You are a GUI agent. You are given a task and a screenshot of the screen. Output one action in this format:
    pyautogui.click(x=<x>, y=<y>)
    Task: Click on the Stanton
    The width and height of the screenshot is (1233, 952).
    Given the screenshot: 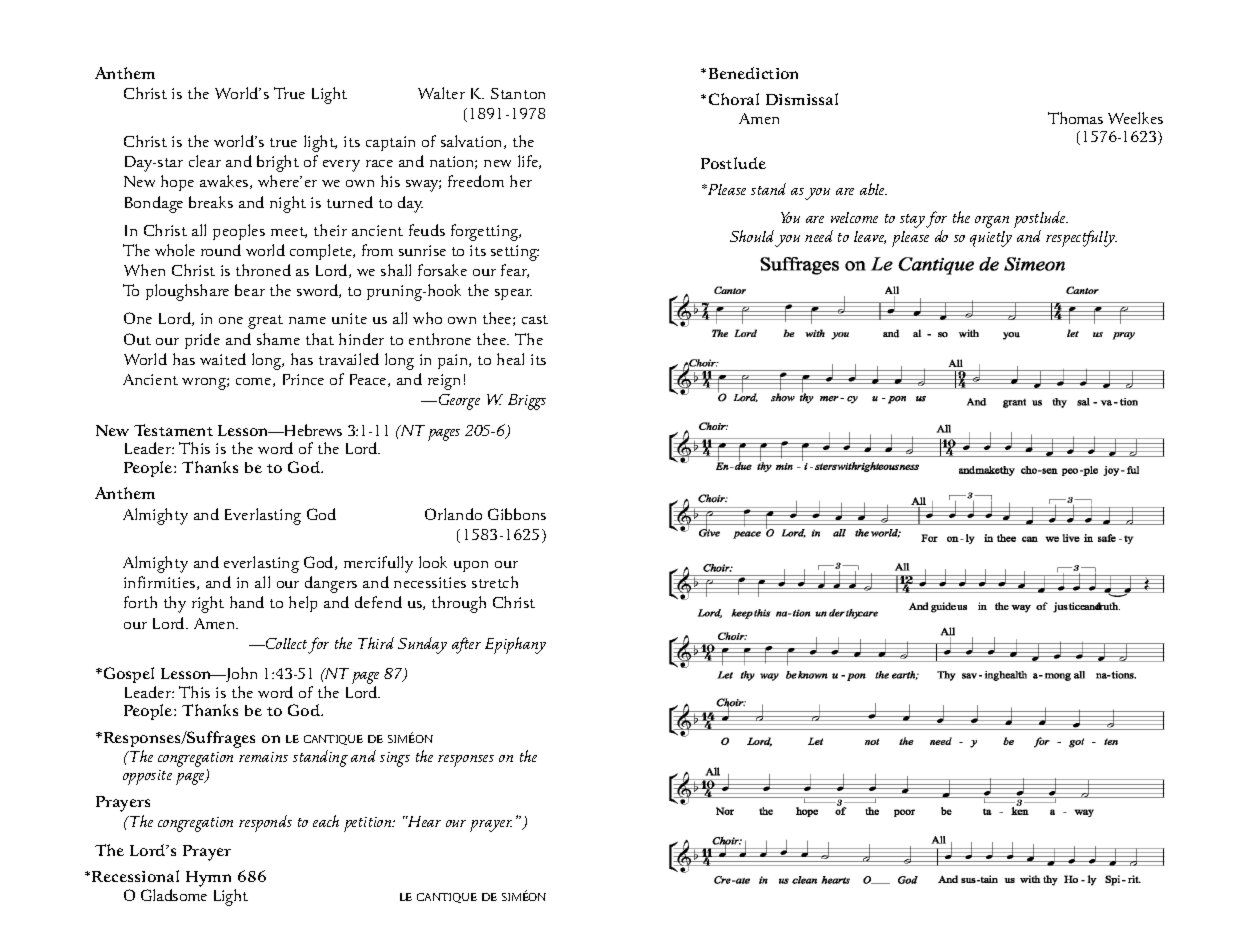 What is the action you would take?
    pyautogui.click(x=518, y=93)
